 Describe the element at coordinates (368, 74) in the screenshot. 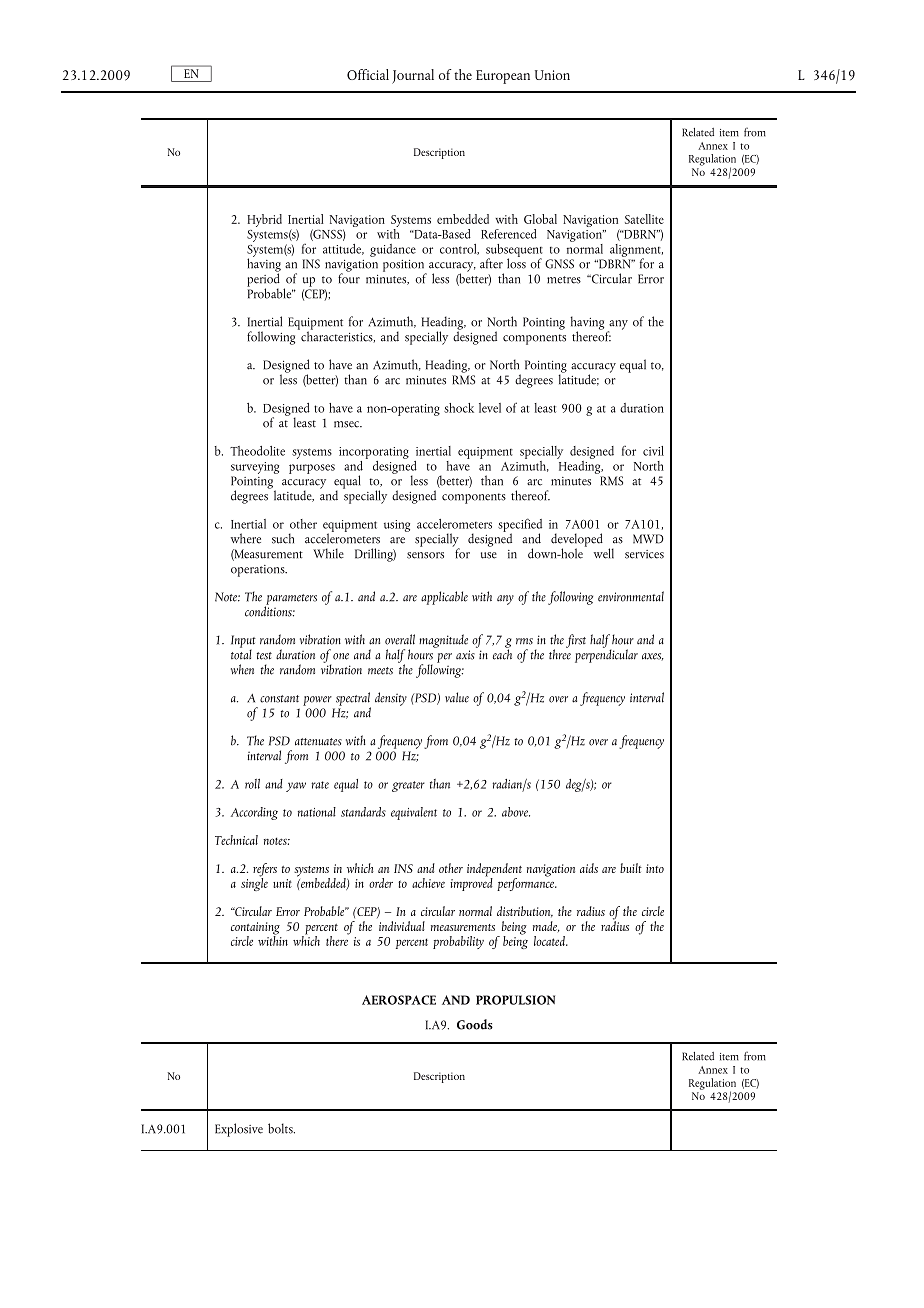

I see `Official` at that location.
